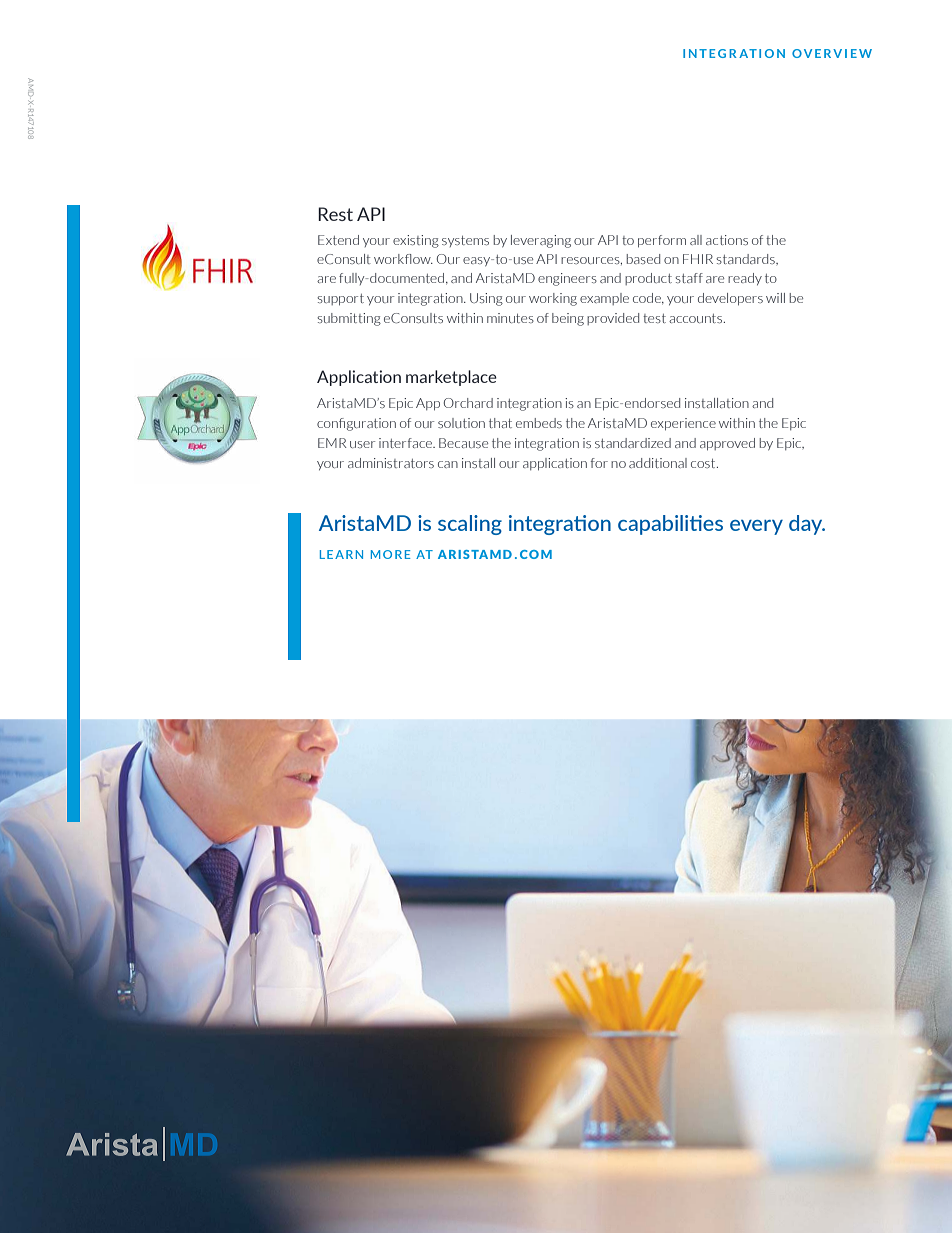 Image resolution: width=952 pixels, height=1233 pixels. What do you see at coordinates (468, 403) in the page?
I see `Orchard` at bounding box center [468, 403].
